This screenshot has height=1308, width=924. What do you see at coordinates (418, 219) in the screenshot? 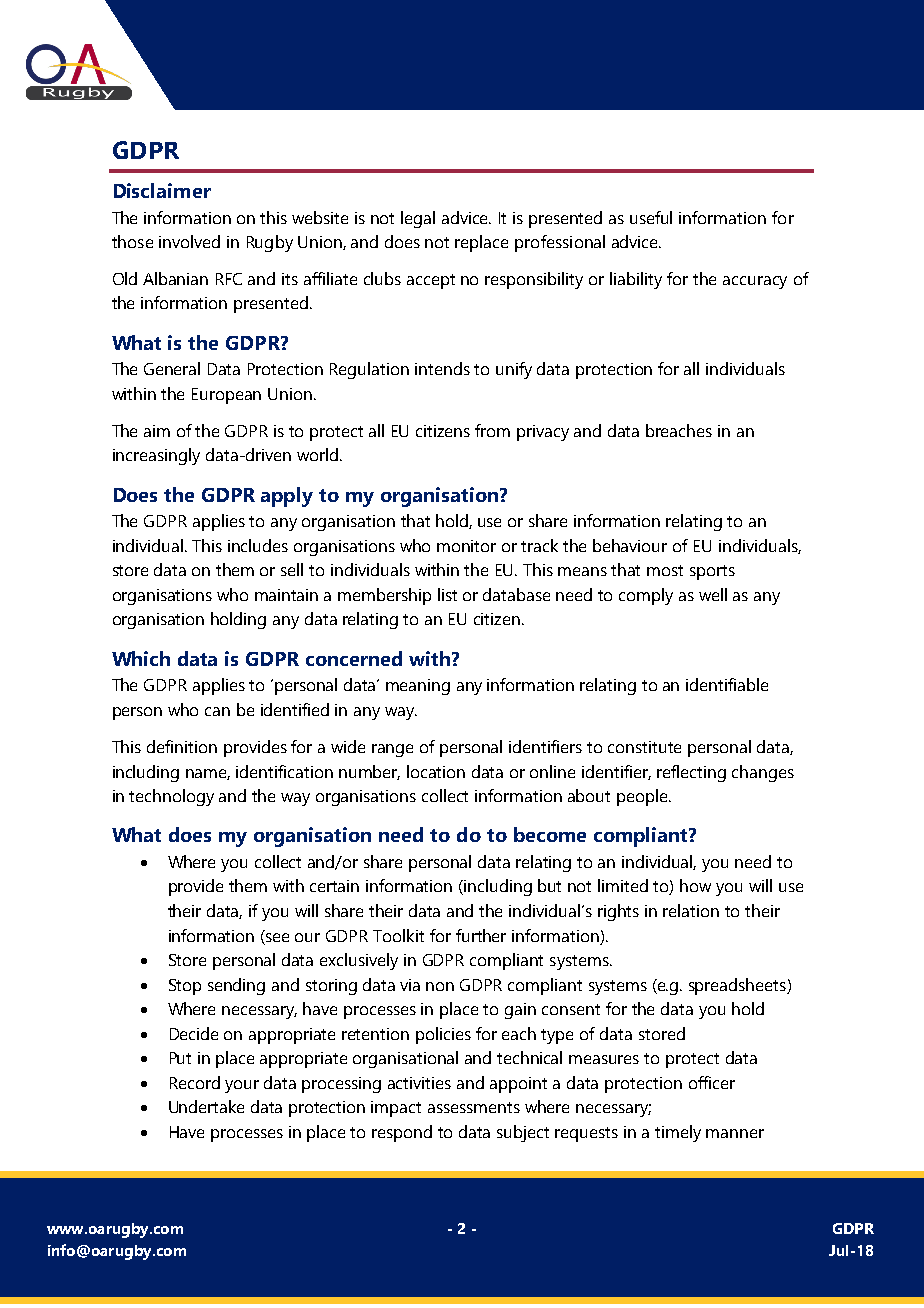
I see `legal` at bounding box center [418, 219].
